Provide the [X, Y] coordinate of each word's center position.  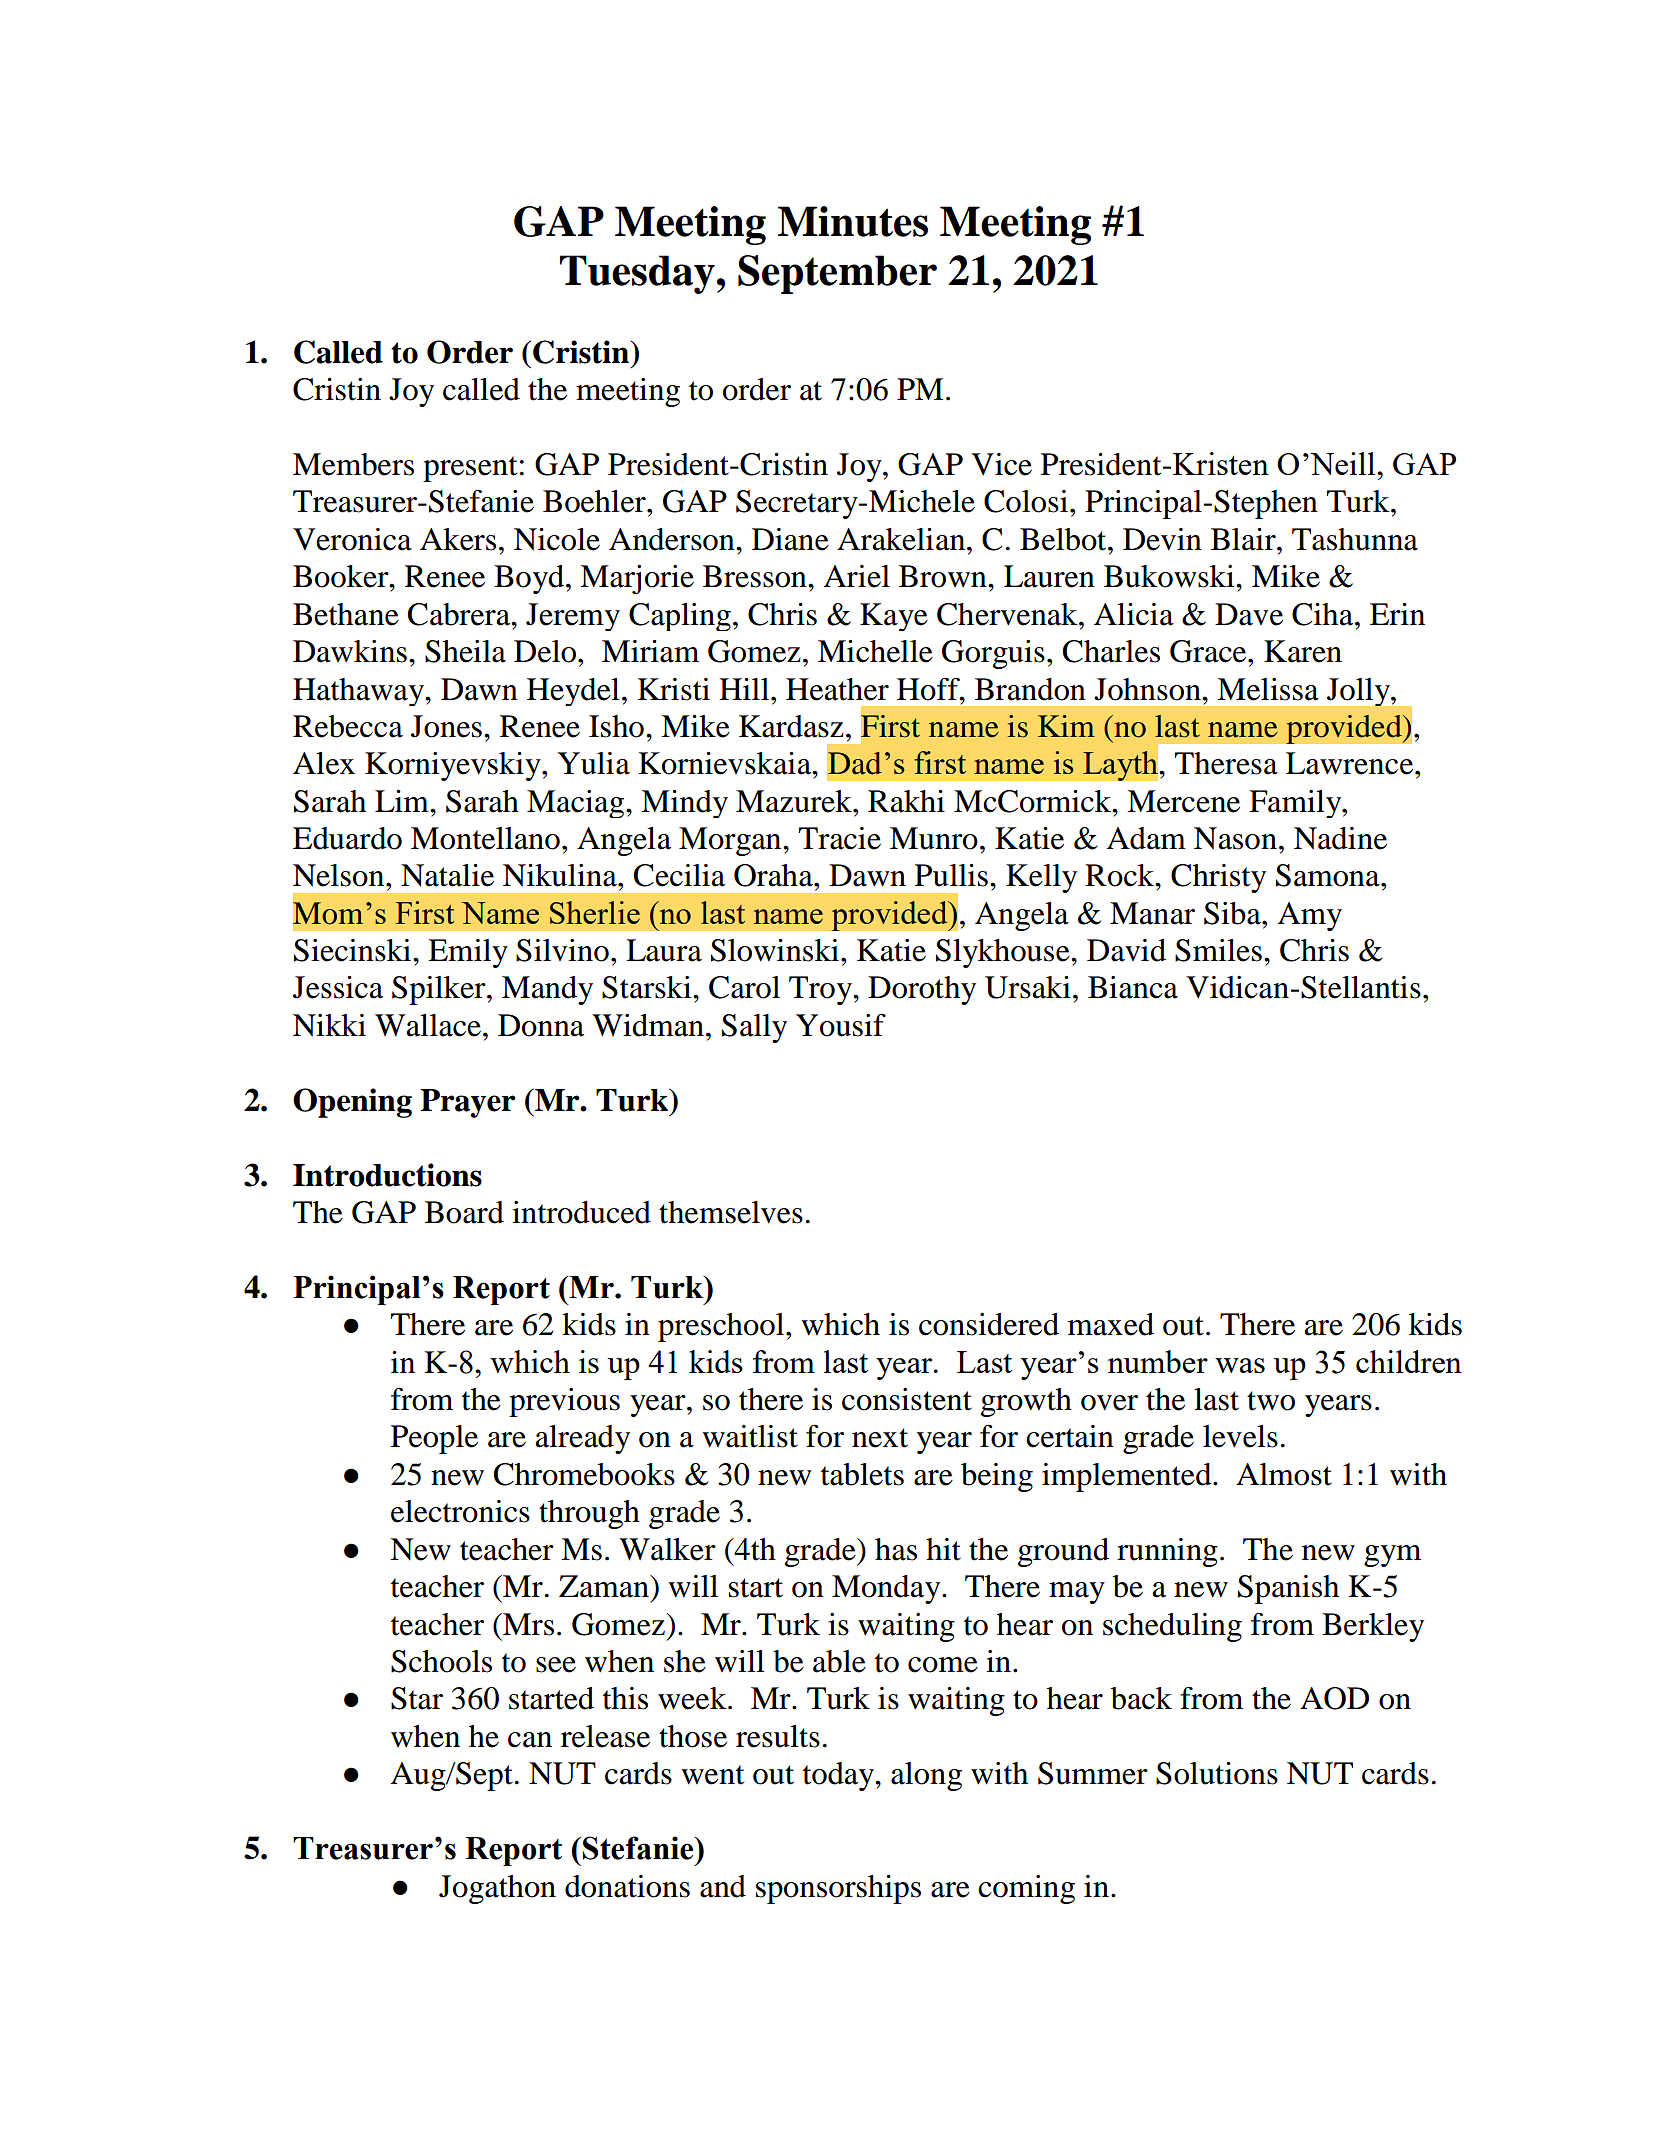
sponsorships [838, 1889]
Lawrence [1351, 763]
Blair [1244, 539]
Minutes [853, 221]
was [1240, 1365]
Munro [934, 838]
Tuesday [637, 274]
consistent [907, 1399]
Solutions [1217, 1773]
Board [464, 1212]
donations [627, 1886]
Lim [403, 801]
